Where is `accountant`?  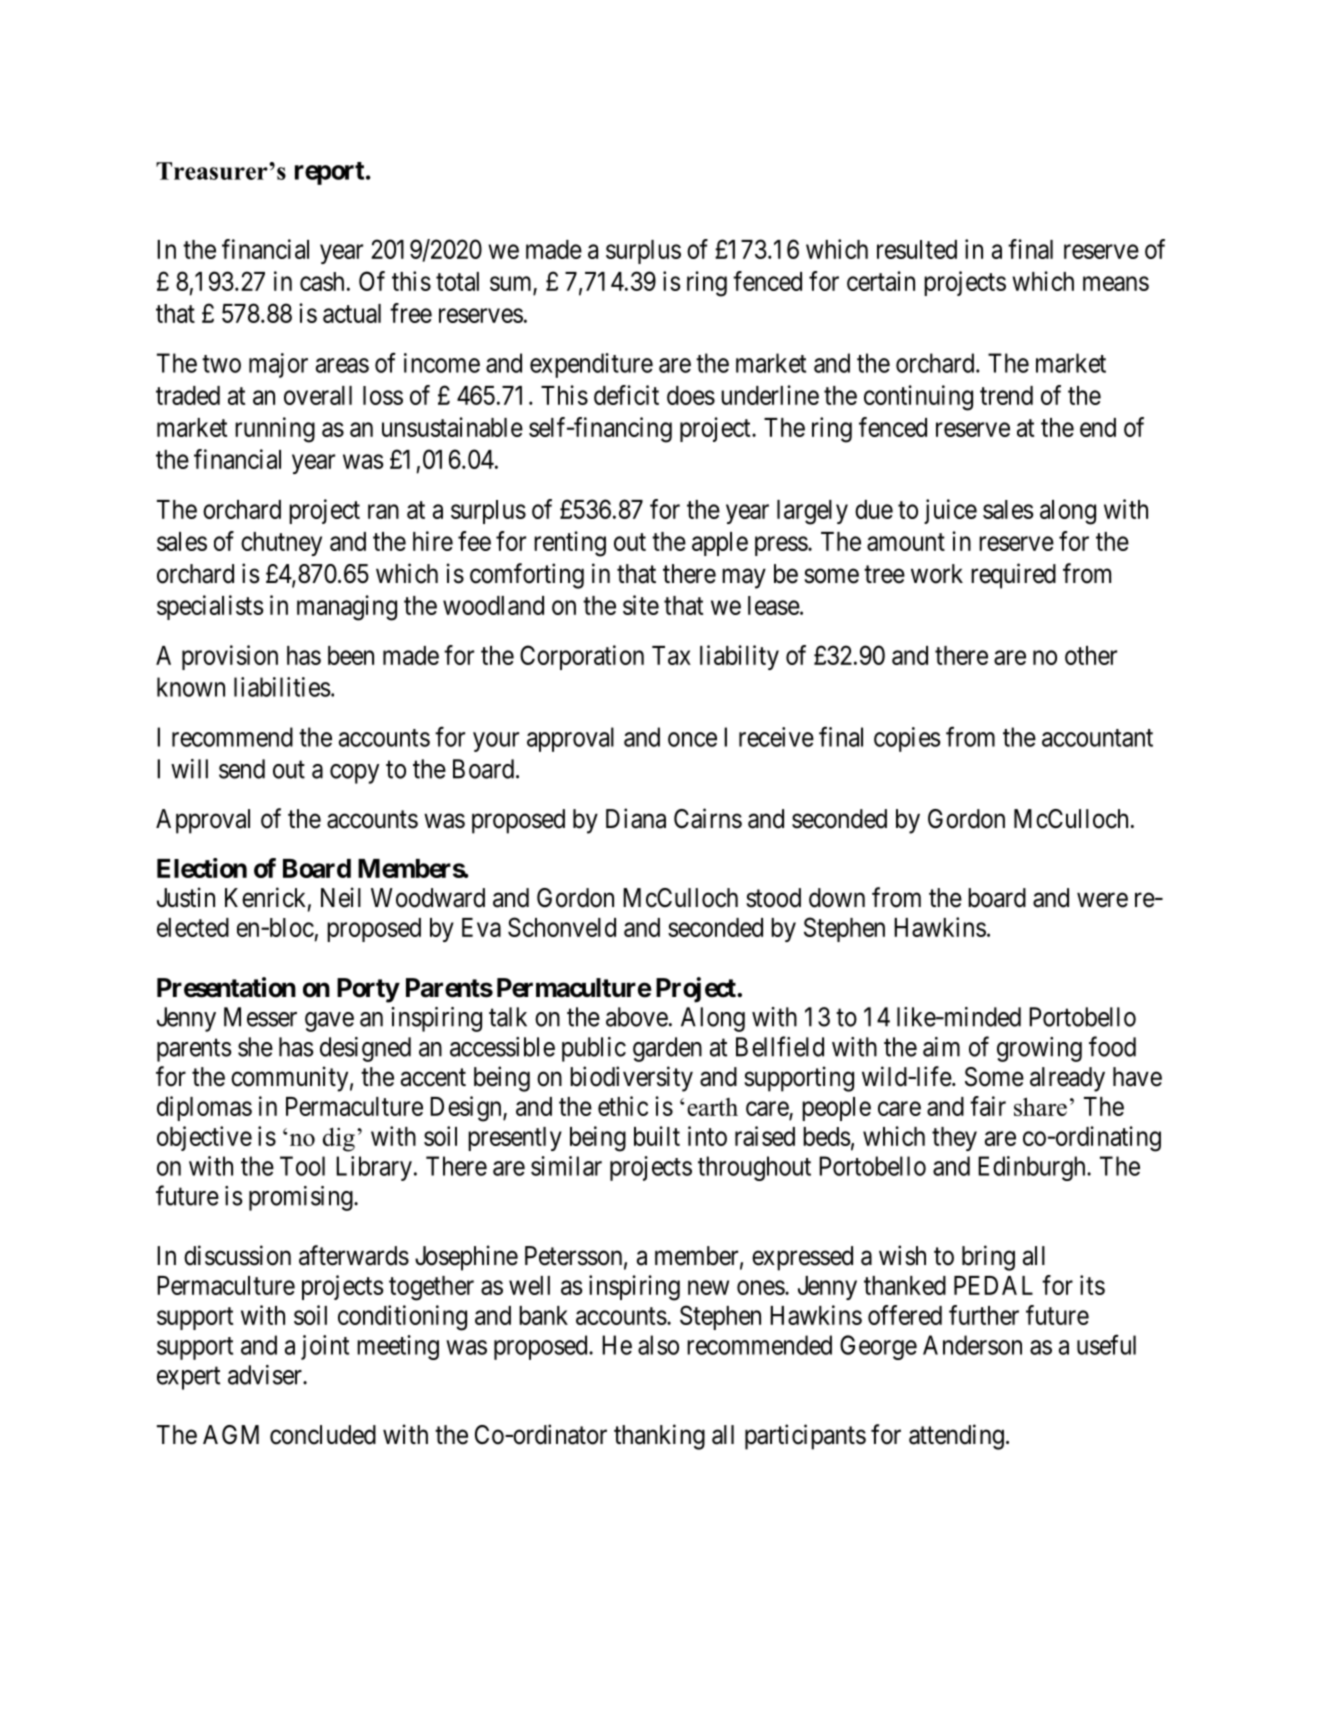
accountant is located at coordinates (1097, 738).
